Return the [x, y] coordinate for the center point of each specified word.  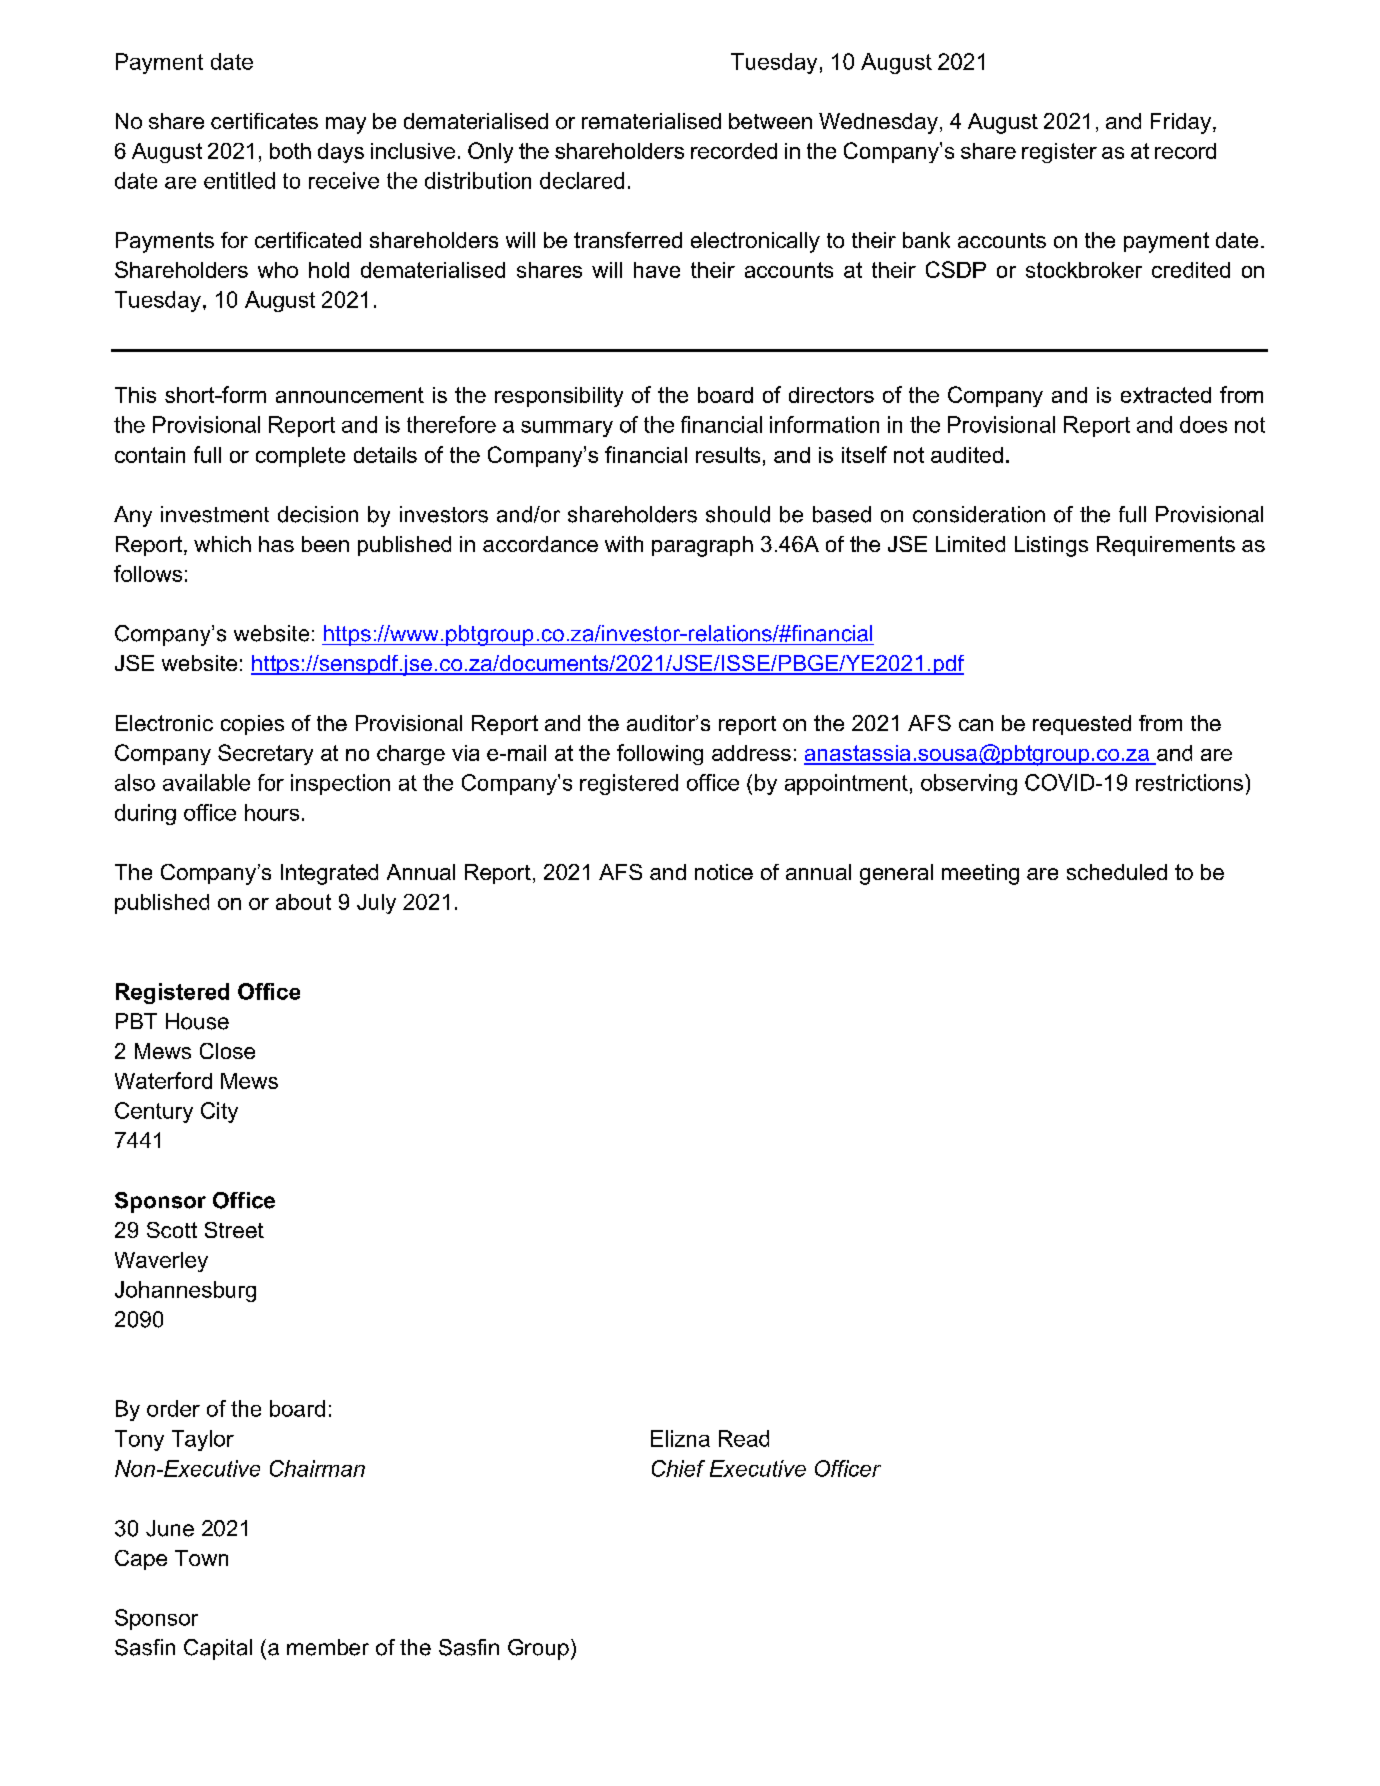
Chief [678, 1468]
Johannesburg [185, 1291]
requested [1082, 725]
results [728, 455]
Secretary [265, 754]
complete [300, 457]
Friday [1182, 123]
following [660, 754]
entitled [239, 180]
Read [744, 1438]
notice [724, 872]
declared [582, 180]
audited [967, 455]
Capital [218, 1649]
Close [227, 1051]
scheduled [1117, 872]
